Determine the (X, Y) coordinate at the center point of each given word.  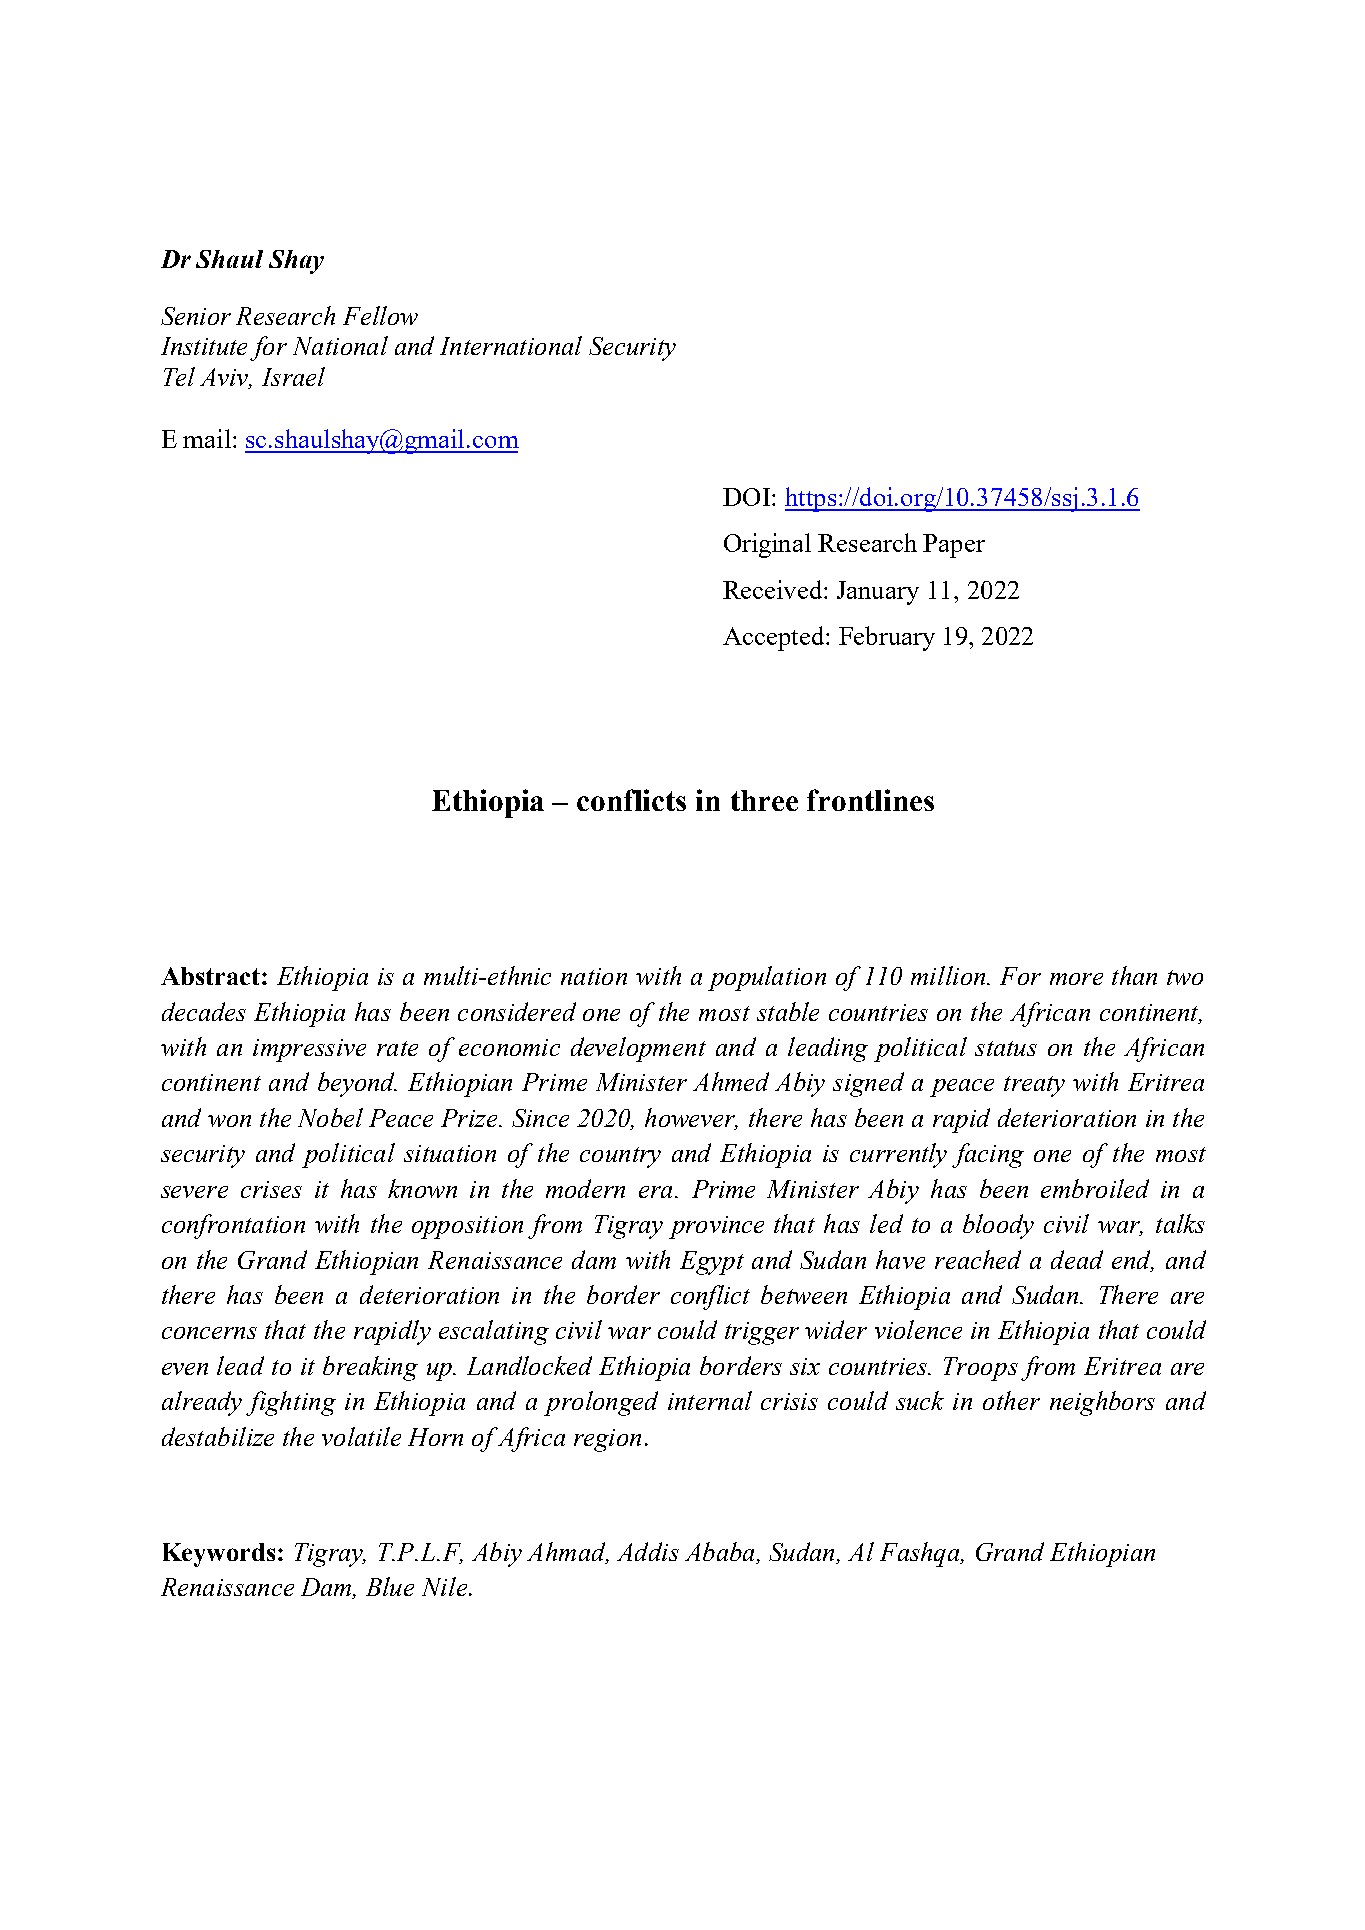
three (764, 800)
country (620, 1157)
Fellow (380, 315)
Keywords (219, 1555)
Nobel (330, 1117)
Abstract (210, 976)
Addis (648, 1551)
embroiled (1095, 1188)
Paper (954, 546)
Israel (293, 376)
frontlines (870, 800)
